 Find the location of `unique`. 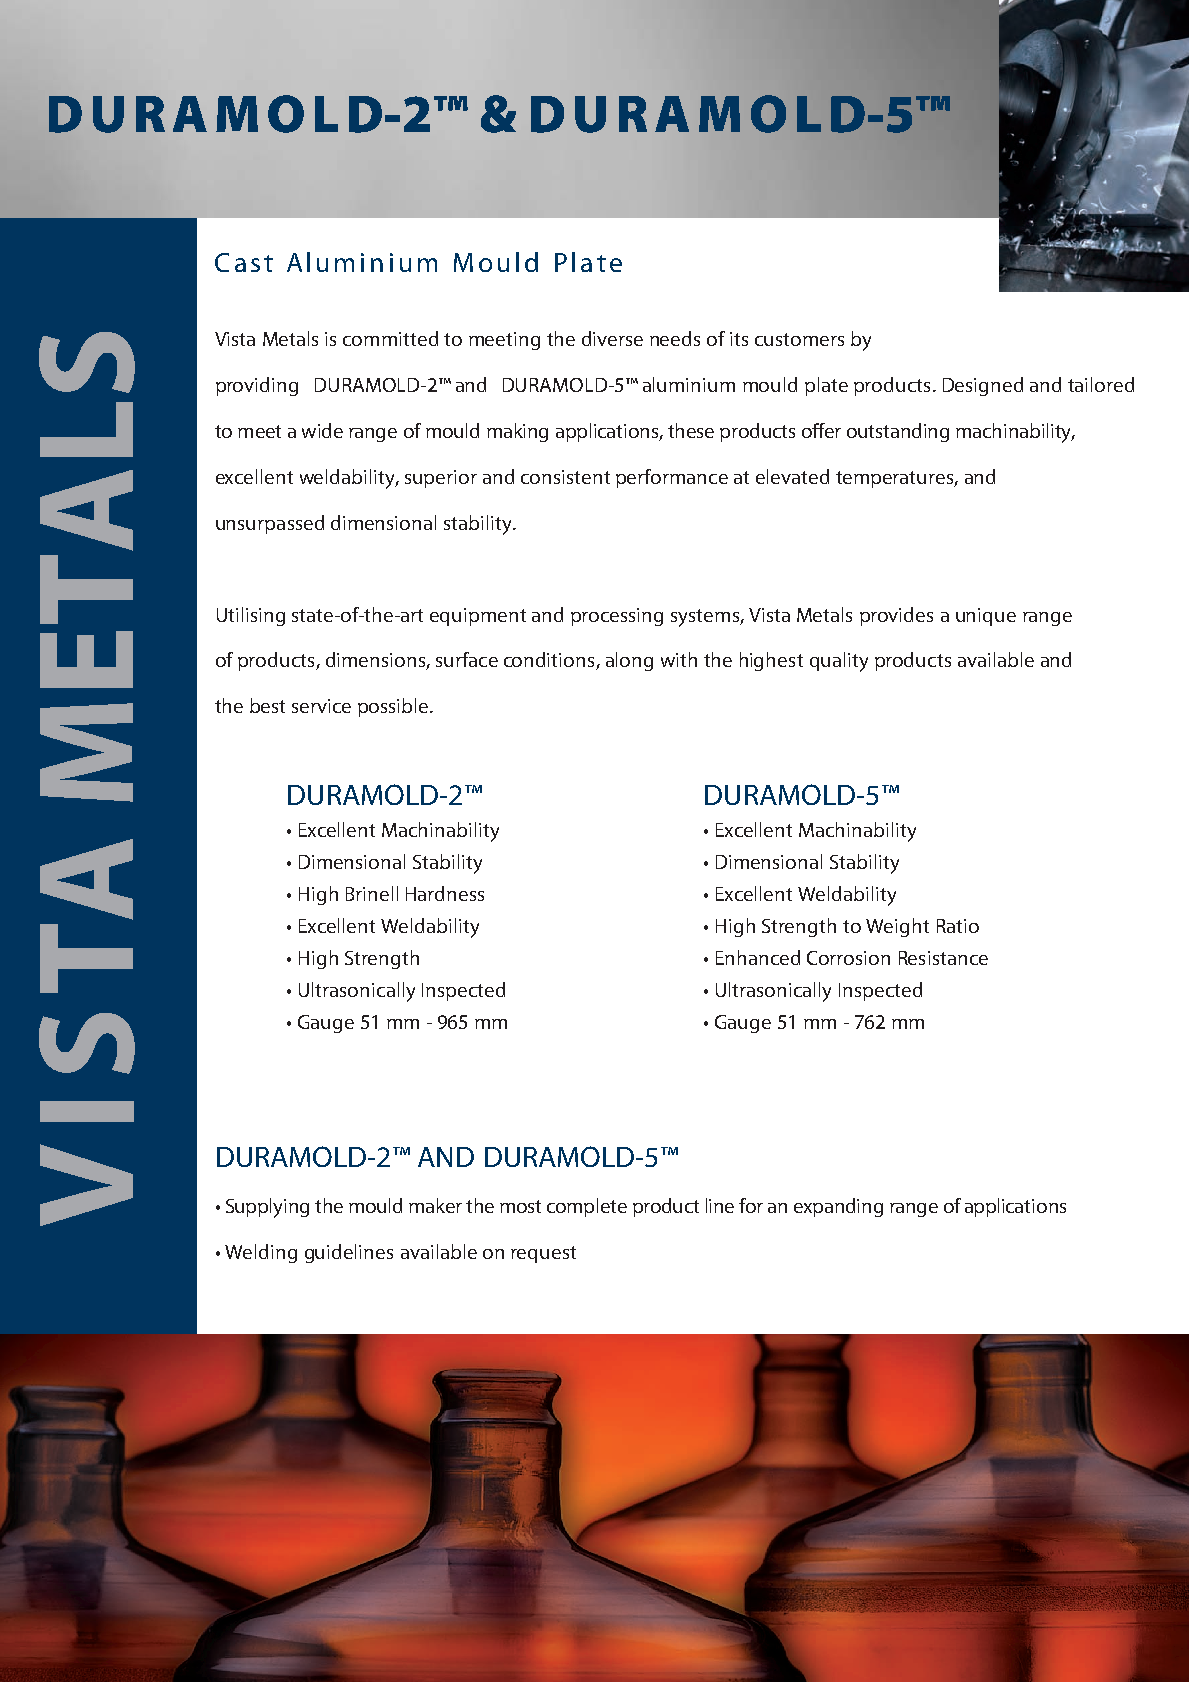

unique is located at coordinates (986, 617).
